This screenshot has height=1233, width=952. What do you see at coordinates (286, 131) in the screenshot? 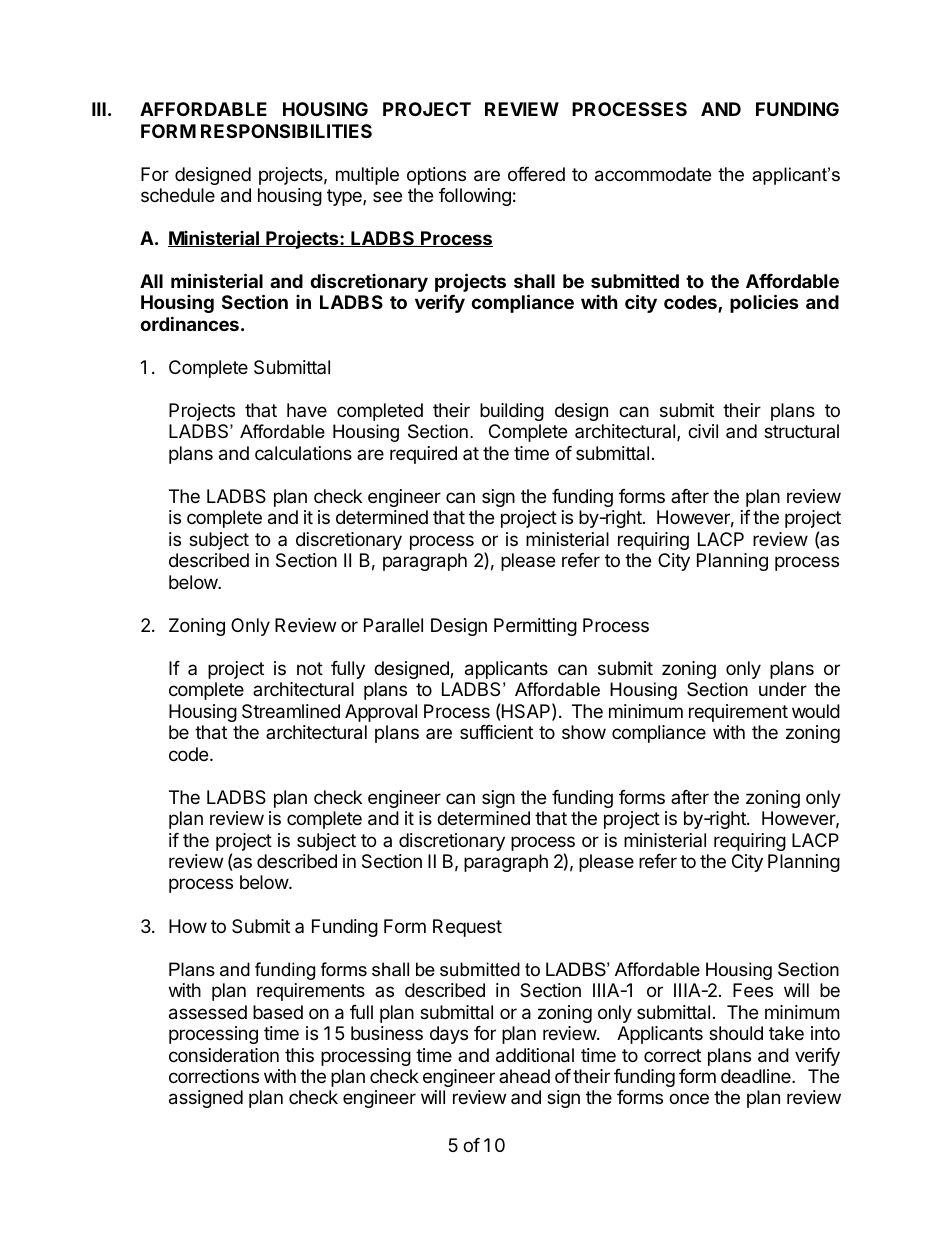
I see `RESPONSIBILITIES` at bounding box center [286, 131].
